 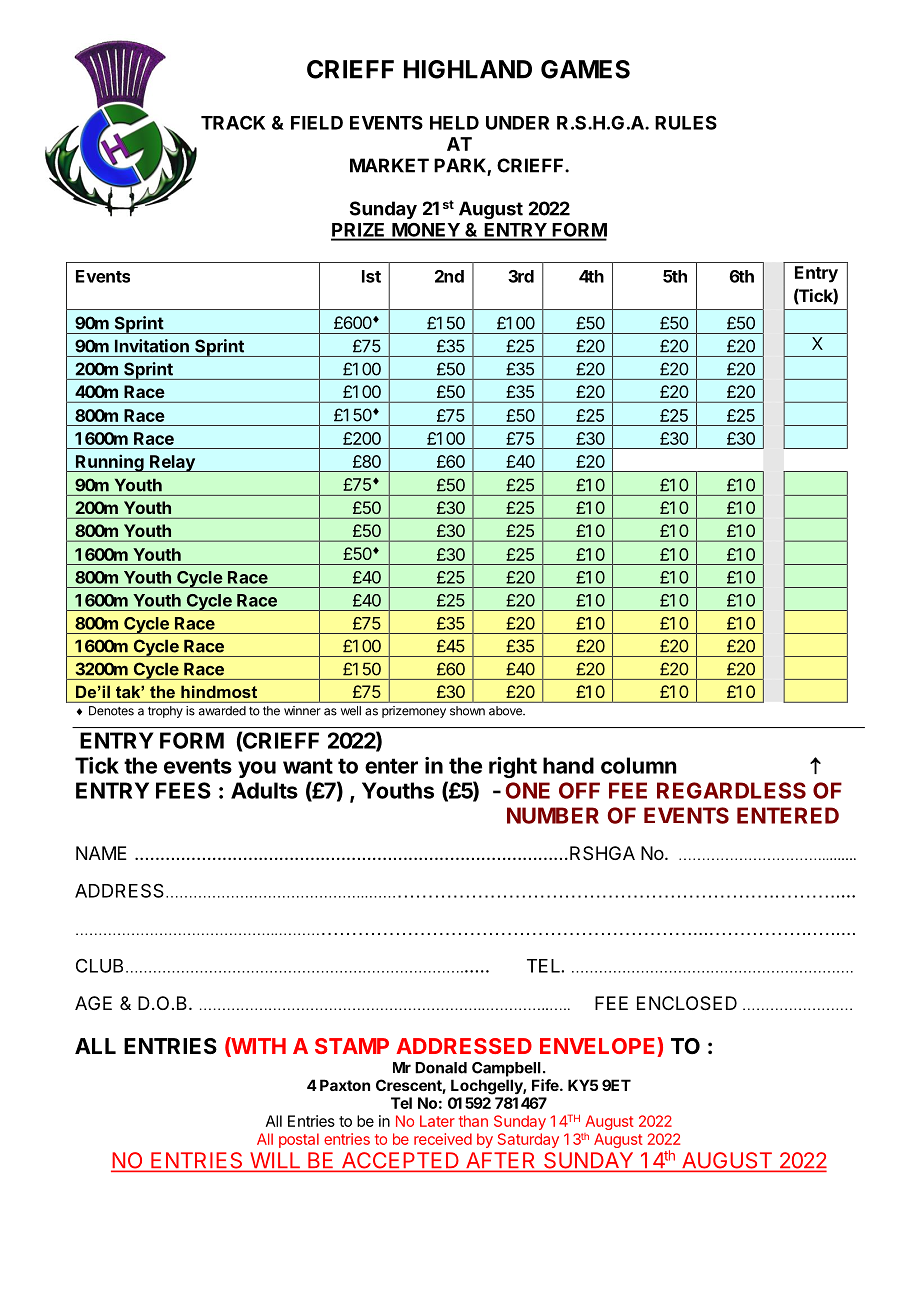 What do you see at coordinates (454, 123) in the document?
I see `HELD` at bounding box center [454, 123].
